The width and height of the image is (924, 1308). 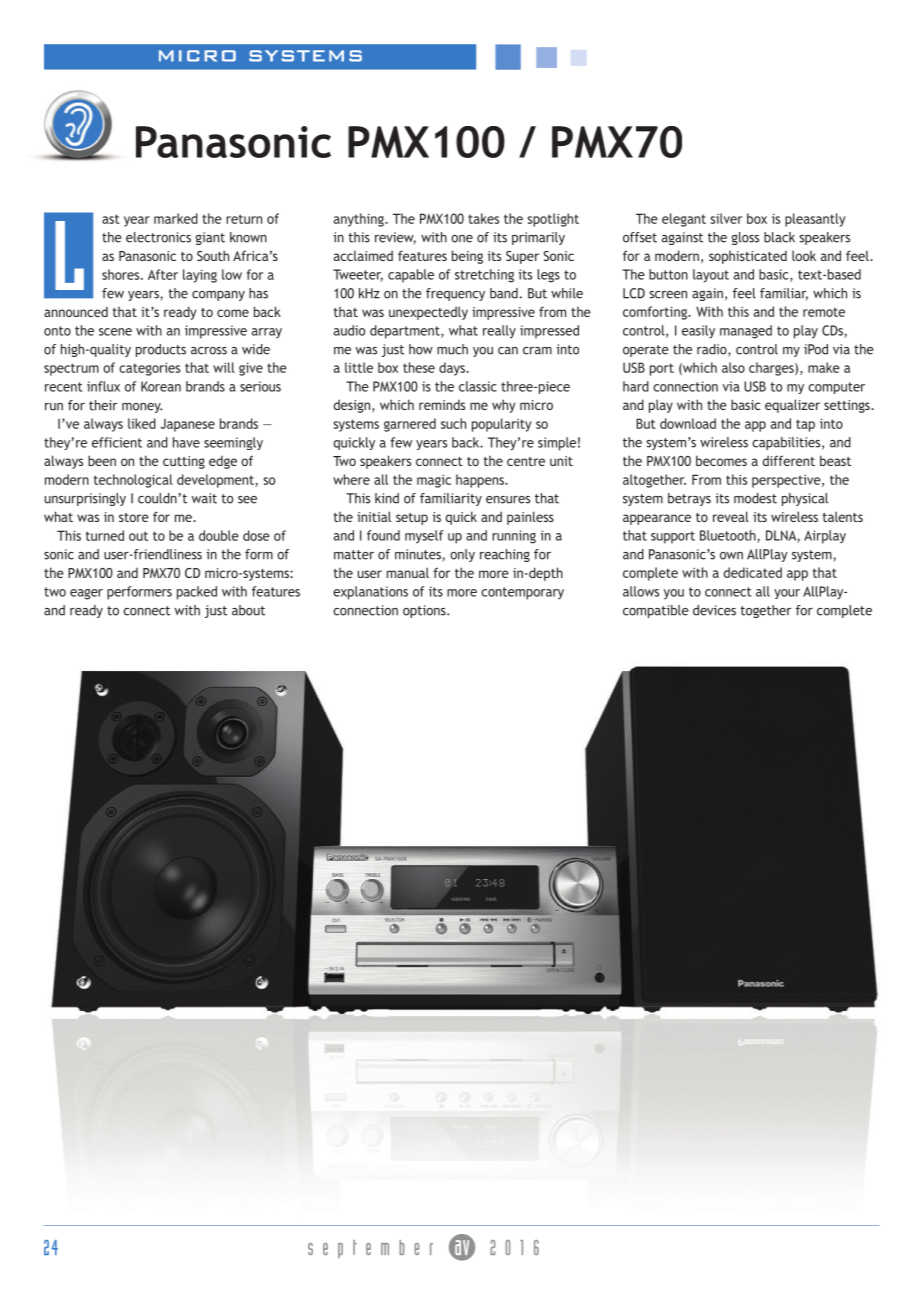 What do you see at coordinates (428, 313) in the image?
I see `unexpectedly` at bounding box center [428, 313].
